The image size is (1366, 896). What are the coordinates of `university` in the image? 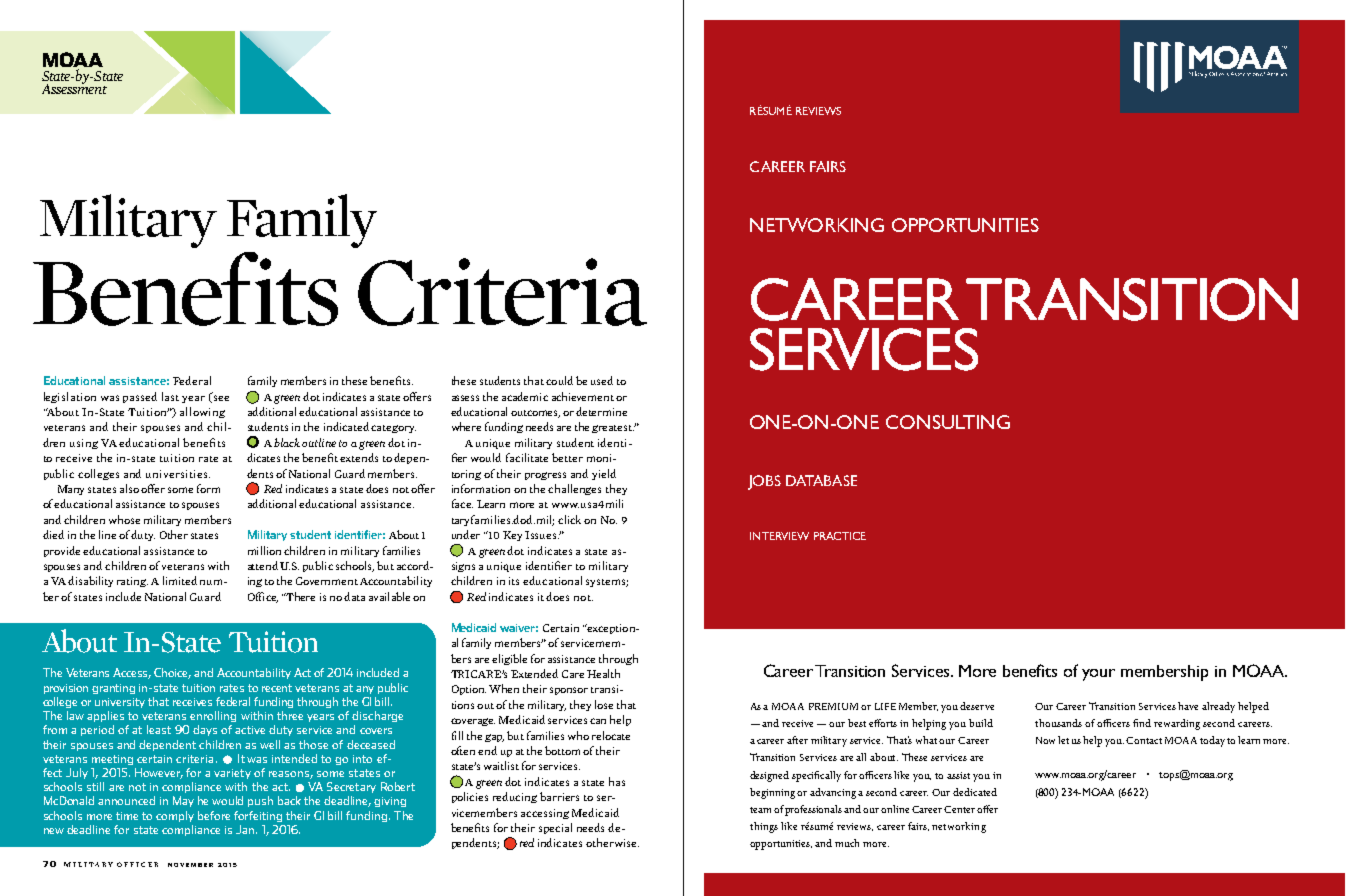 It's located at (120, 703).
